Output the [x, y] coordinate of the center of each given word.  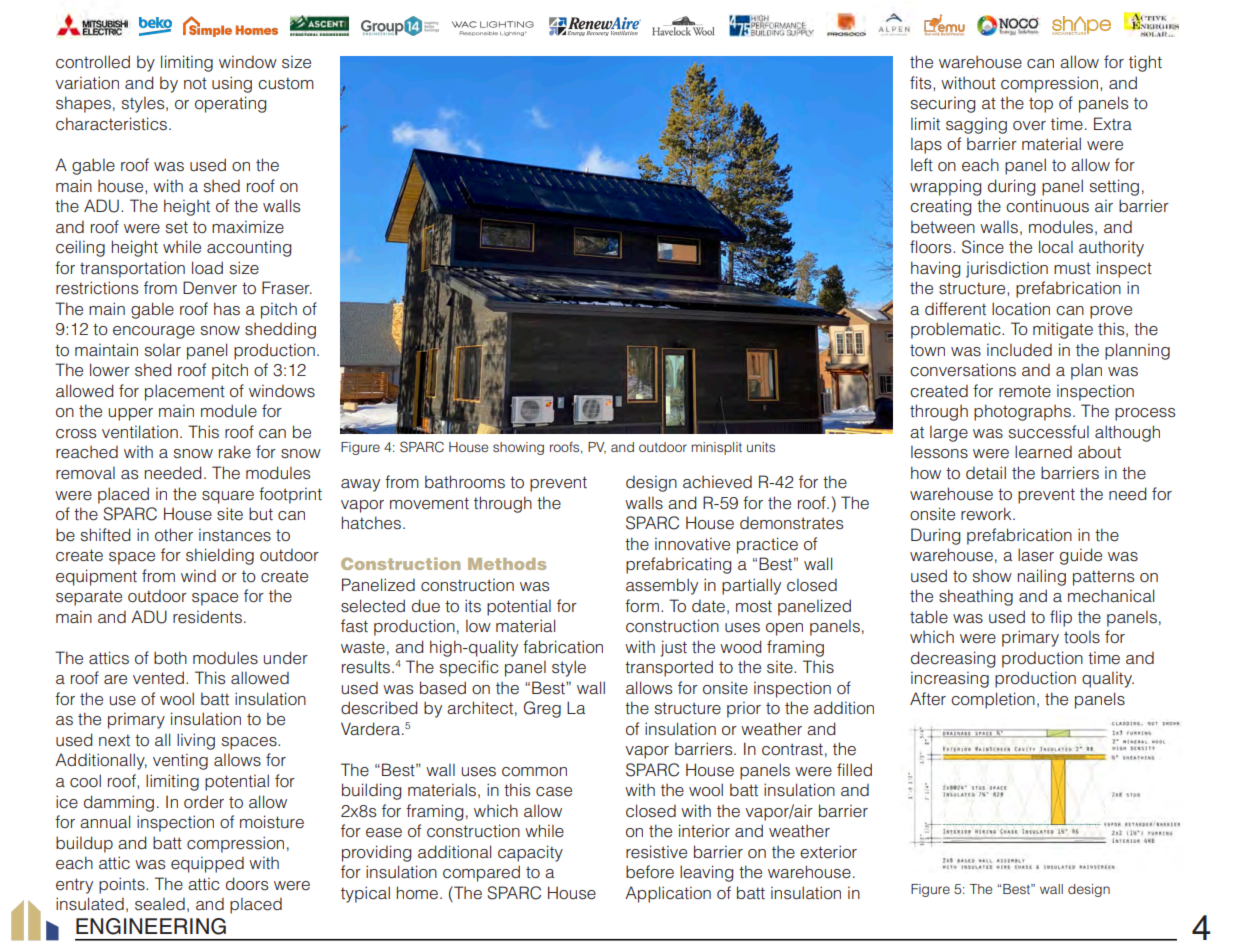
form [642, 605]
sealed [160, 904]
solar [163, 350]
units [761, 447]
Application [668, 894]
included [1019, 350]
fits [922, 83]
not [195, 83]
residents [207, 617]
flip [1061, 618]
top [1041, 105]
